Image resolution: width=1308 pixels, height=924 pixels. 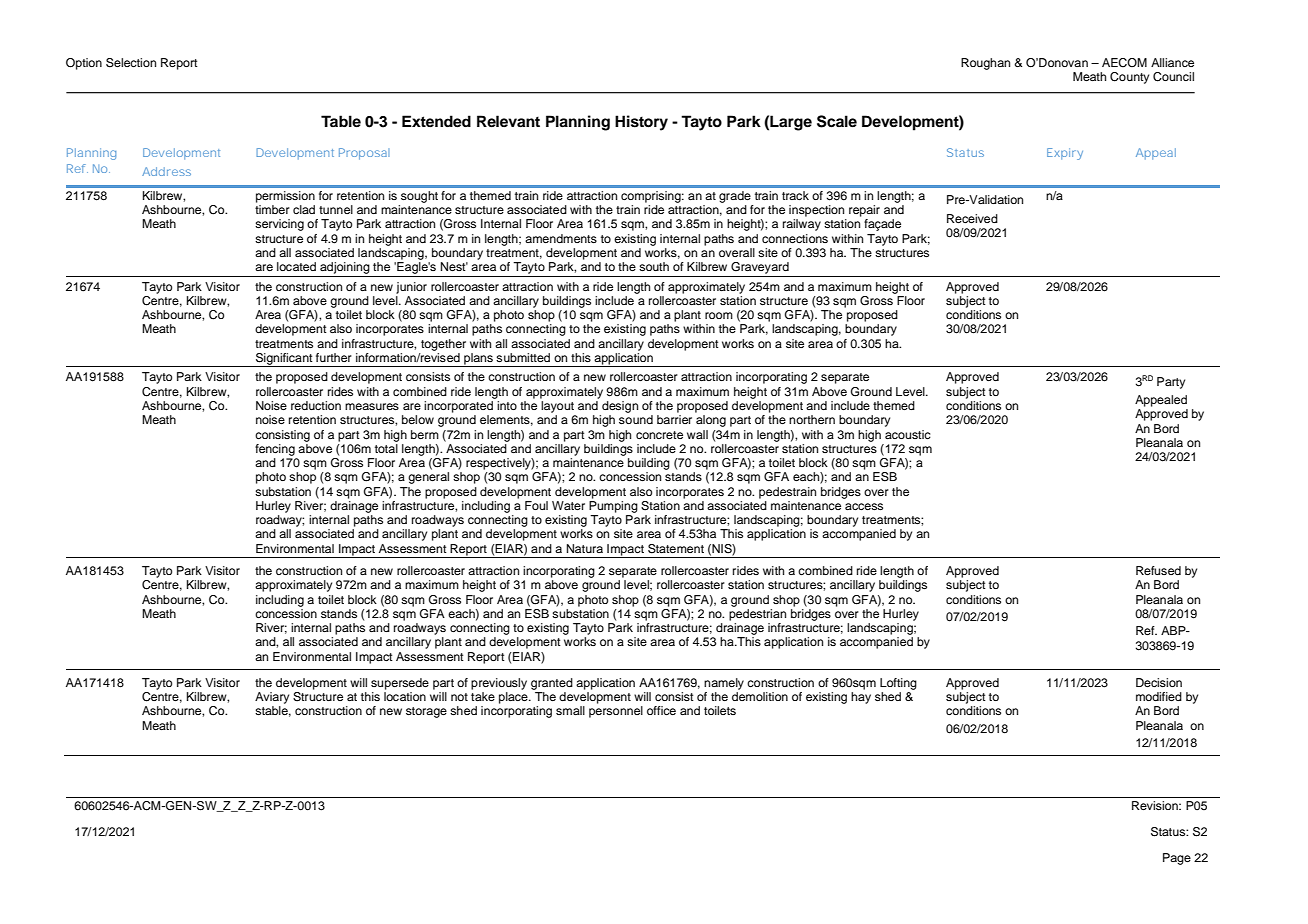 What do you see at coordinates (272, 698) in the page?
I see `Aviary` at bounding box center [272, 698].
